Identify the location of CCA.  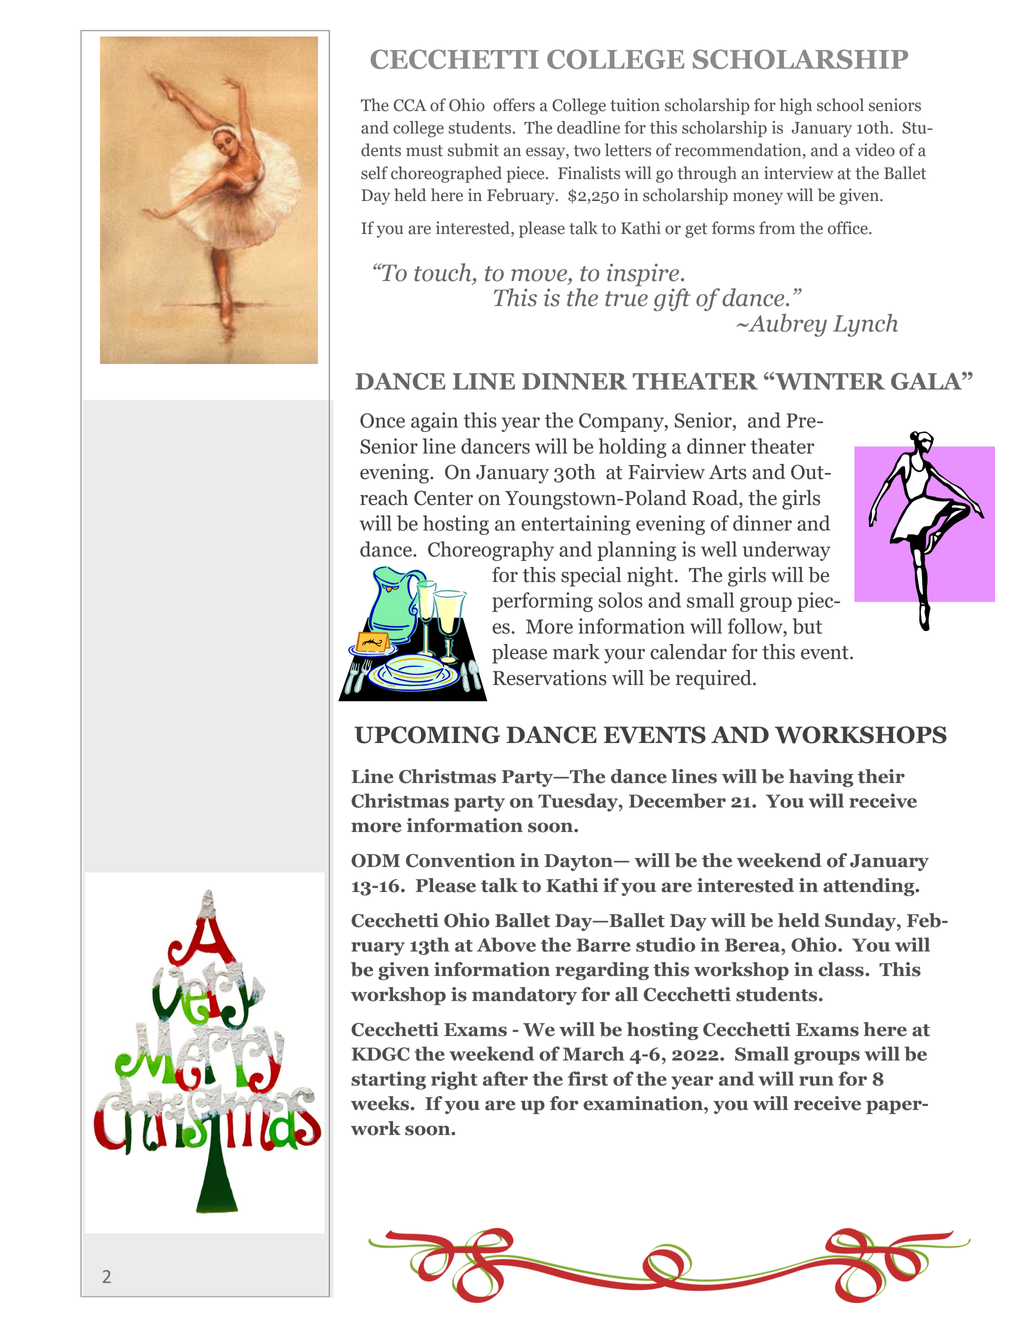
(410, 105).
